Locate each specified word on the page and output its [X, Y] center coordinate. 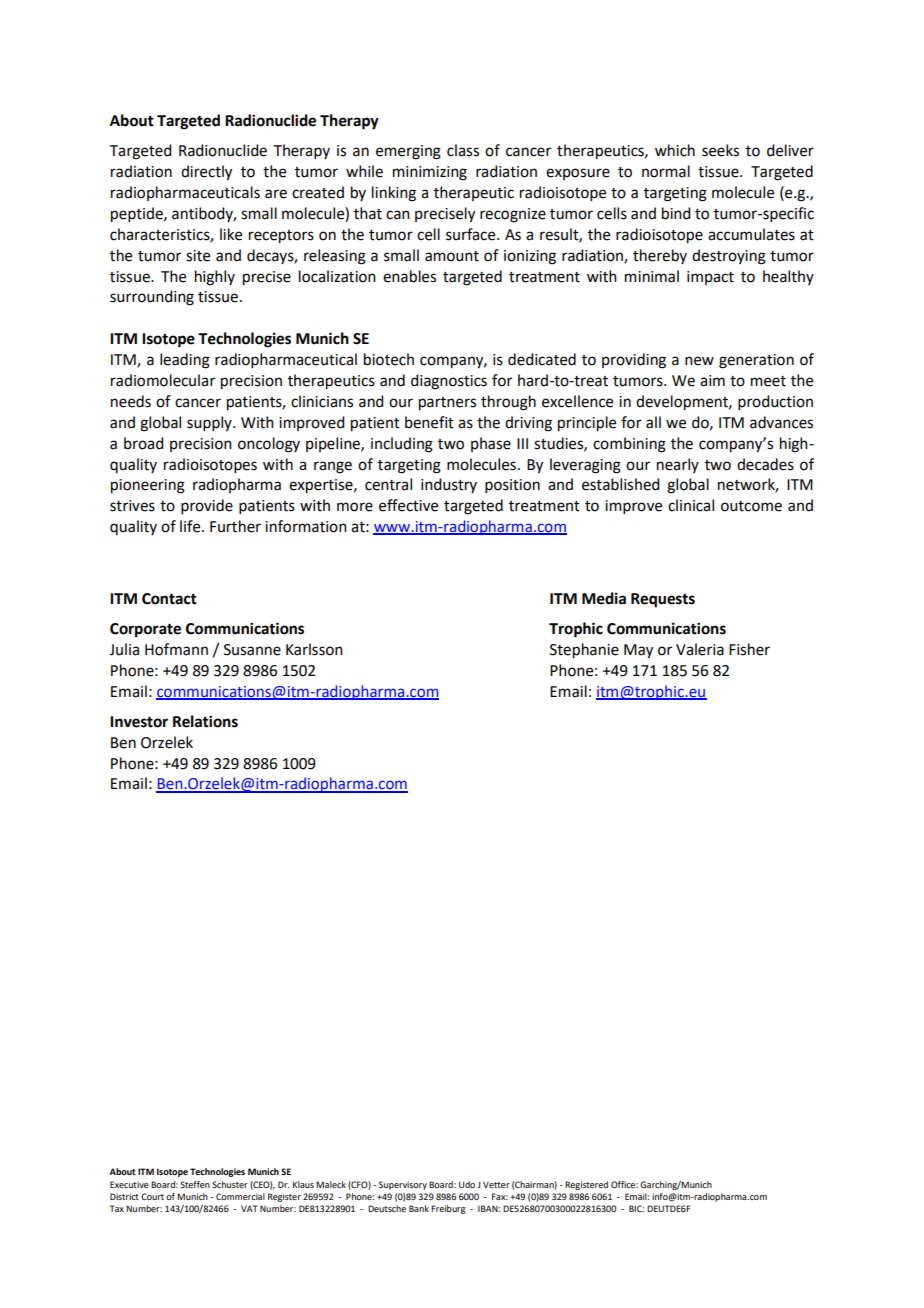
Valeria [700, 649]
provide [207, 506]
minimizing [430, 173]
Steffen [195, 1184]
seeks [720, 150]
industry [449, 485]
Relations [205, 721]
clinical [691, 505]
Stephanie [584, 651]
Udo [467, 1184]
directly [206, 173]
